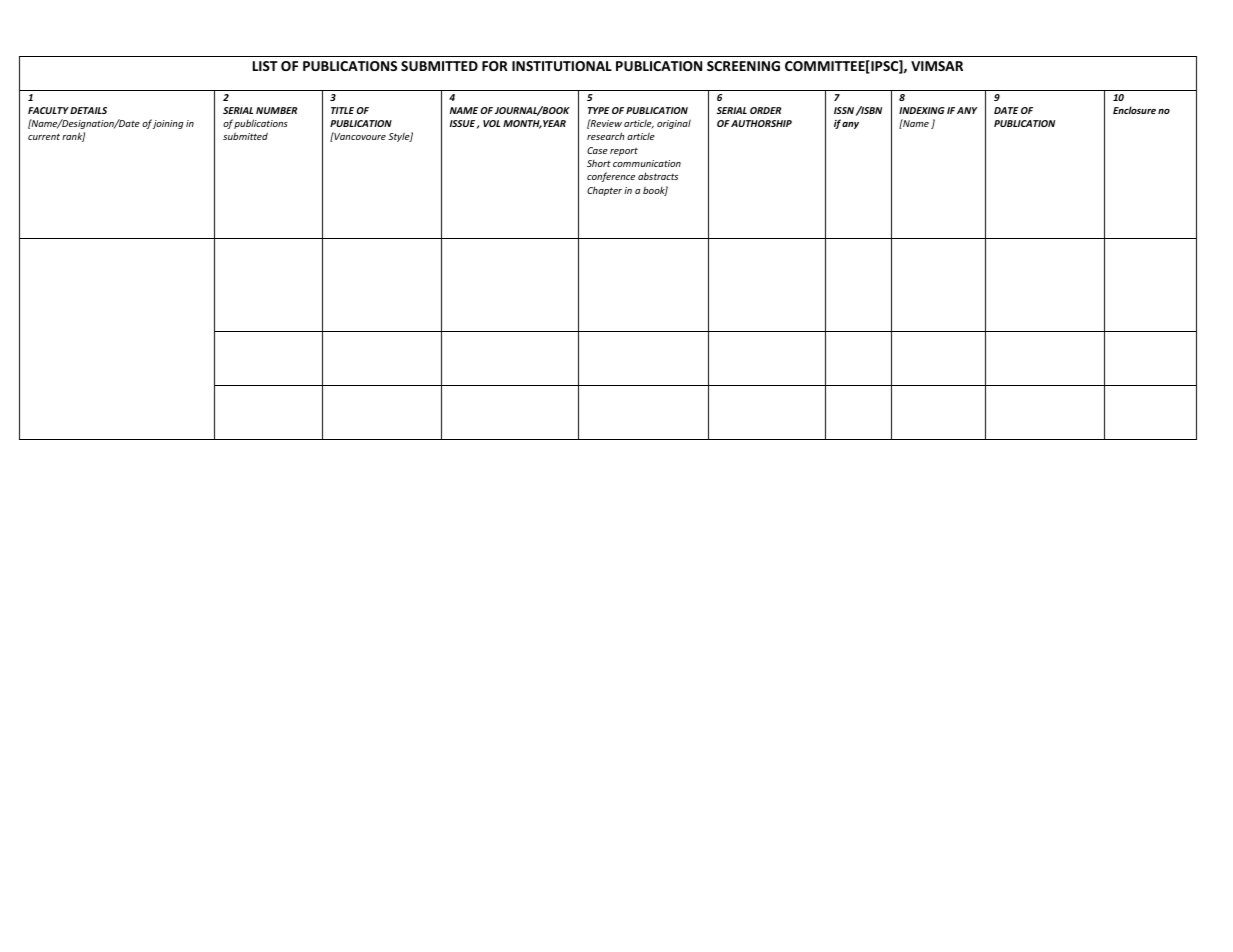 Image resolution: width=1233 pixels, height=952 pixels. What do you see at coordinates (761, 123) in the image?
I see `AUTHORSHIP` at bounding box center [761, 123].
